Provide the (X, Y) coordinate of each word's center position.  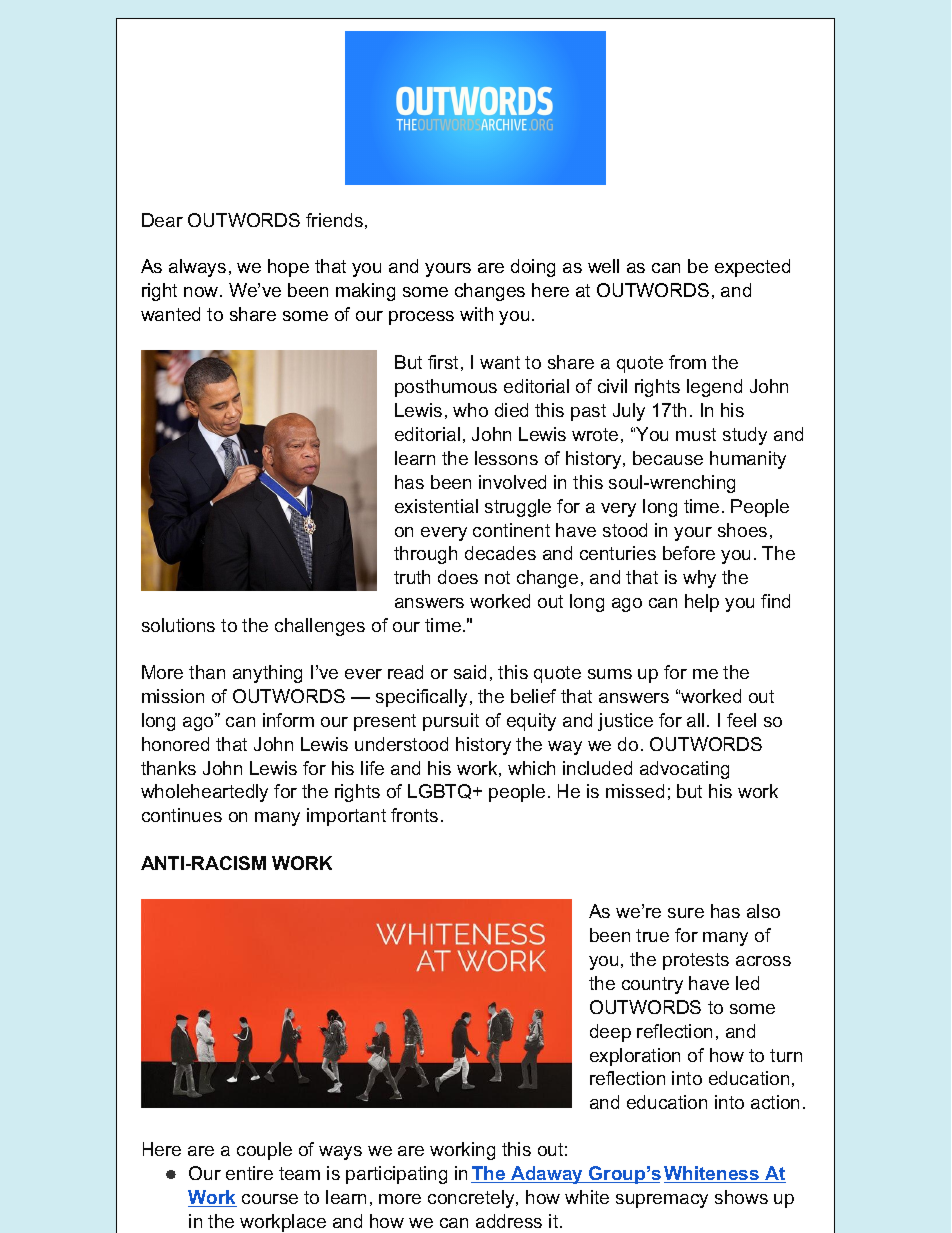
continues (182, 815)
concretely (472, 1199)
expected (752, 268)
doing (533, 268)
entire (249, 1173)
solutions (178, 625)
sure (686, 913)
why (699, 579)
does (458, 577)
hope (288, 268)
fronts (414, 815)
